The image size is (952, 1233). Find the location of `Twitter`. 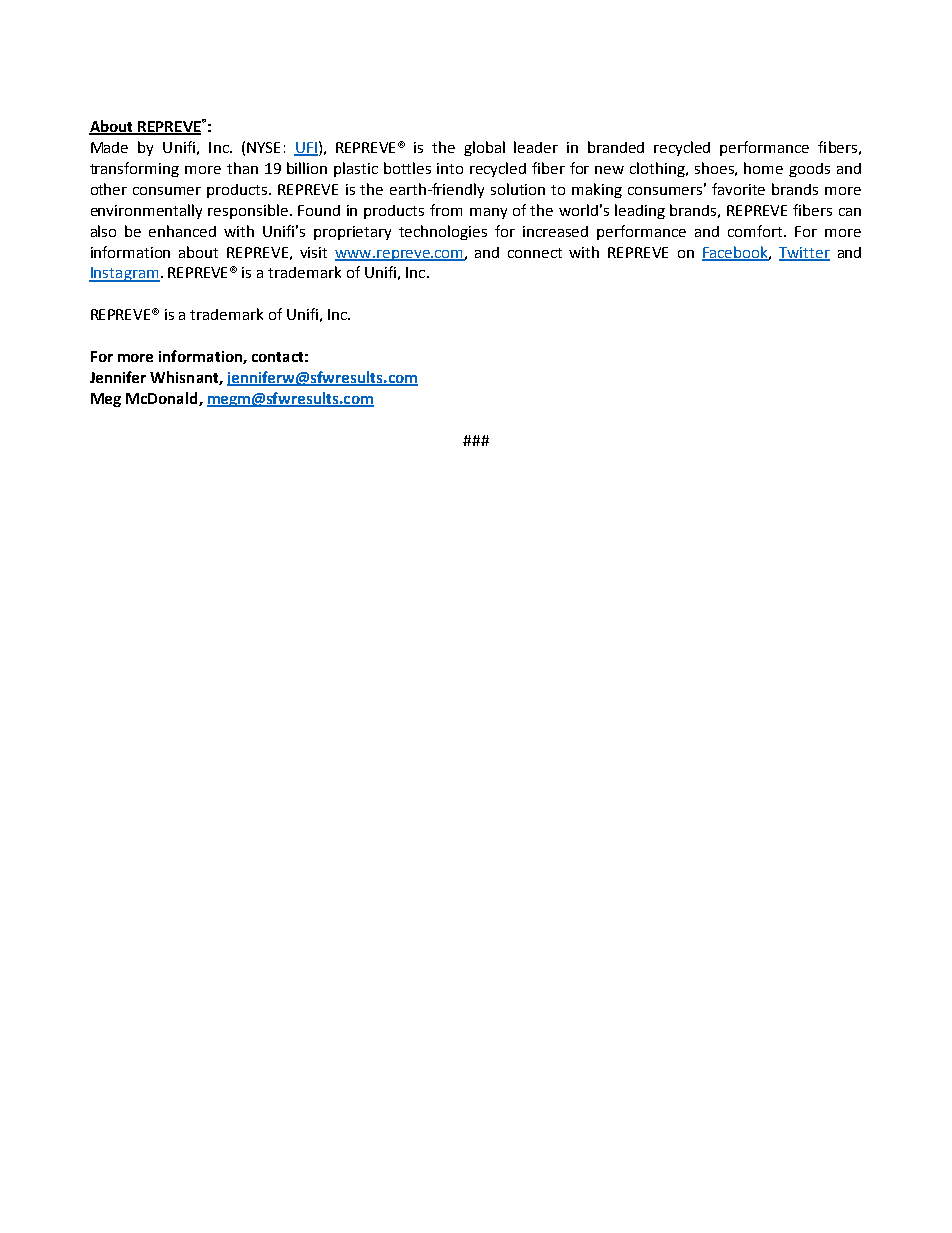

Twitter is located at coordinates (804, 253).
